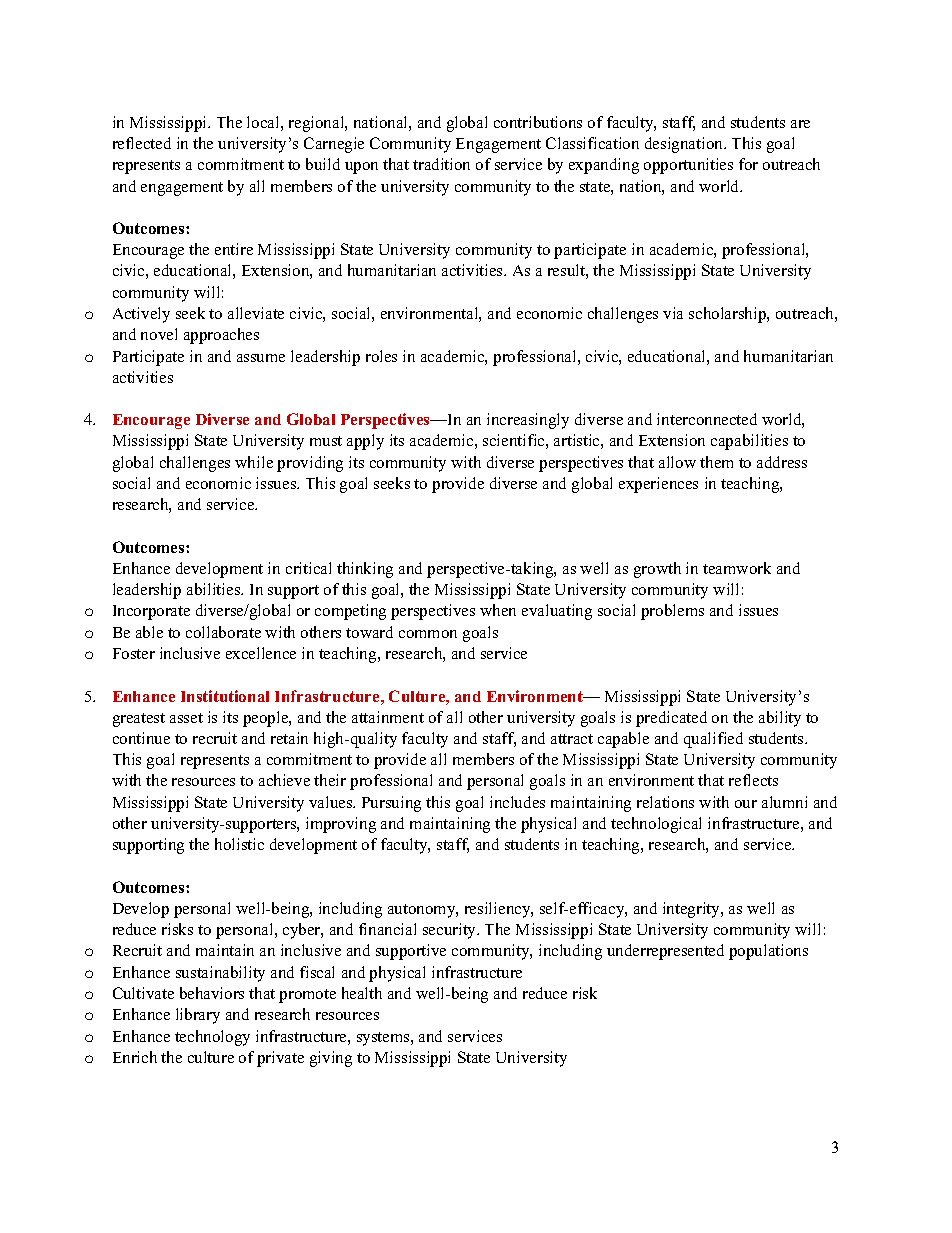 The width and height of the image is (952, 1233). I want to click on technology, so click(212, 1038).
